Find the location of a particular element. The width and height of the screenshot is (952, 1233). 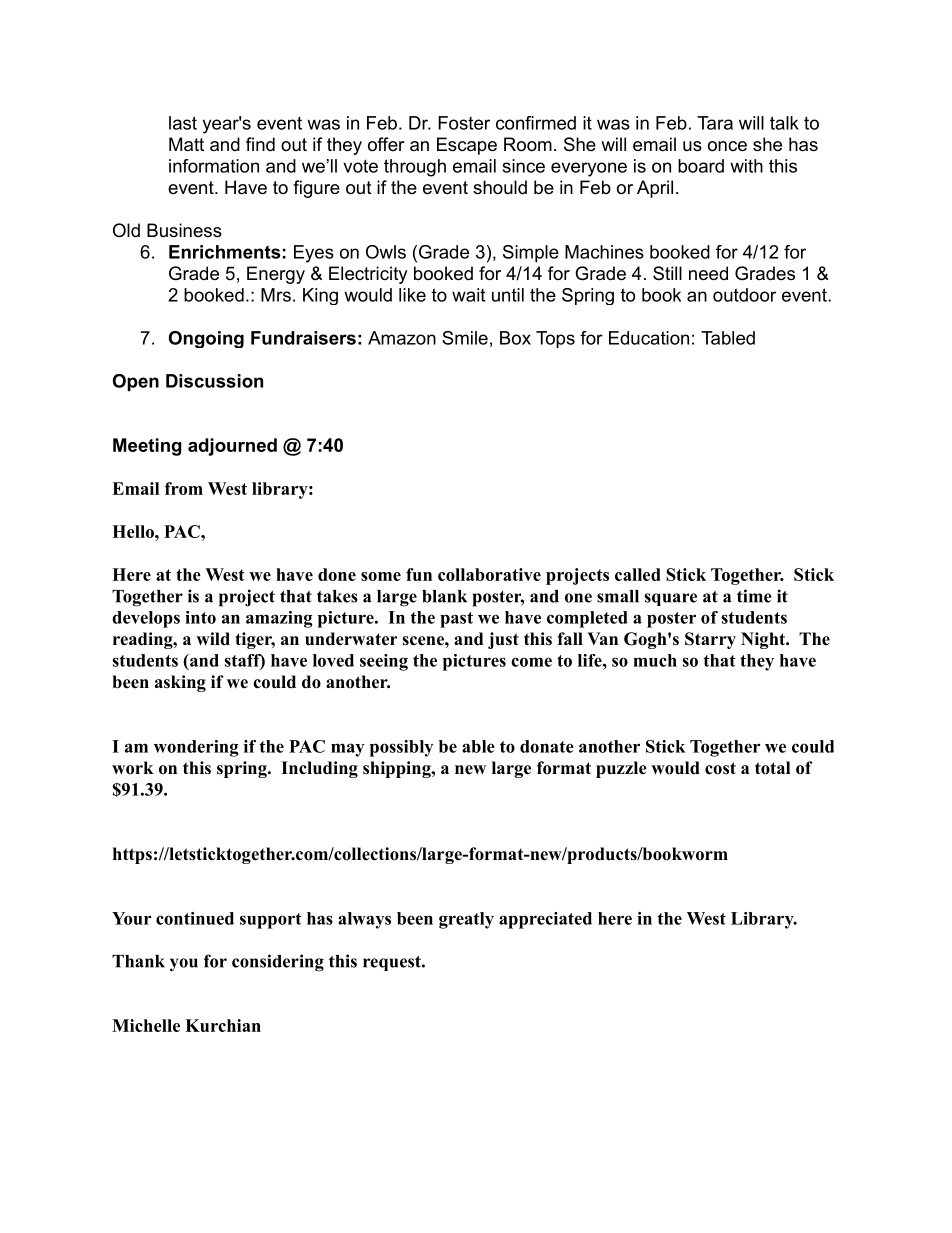

Matt is located at coordinates (186, 144).
